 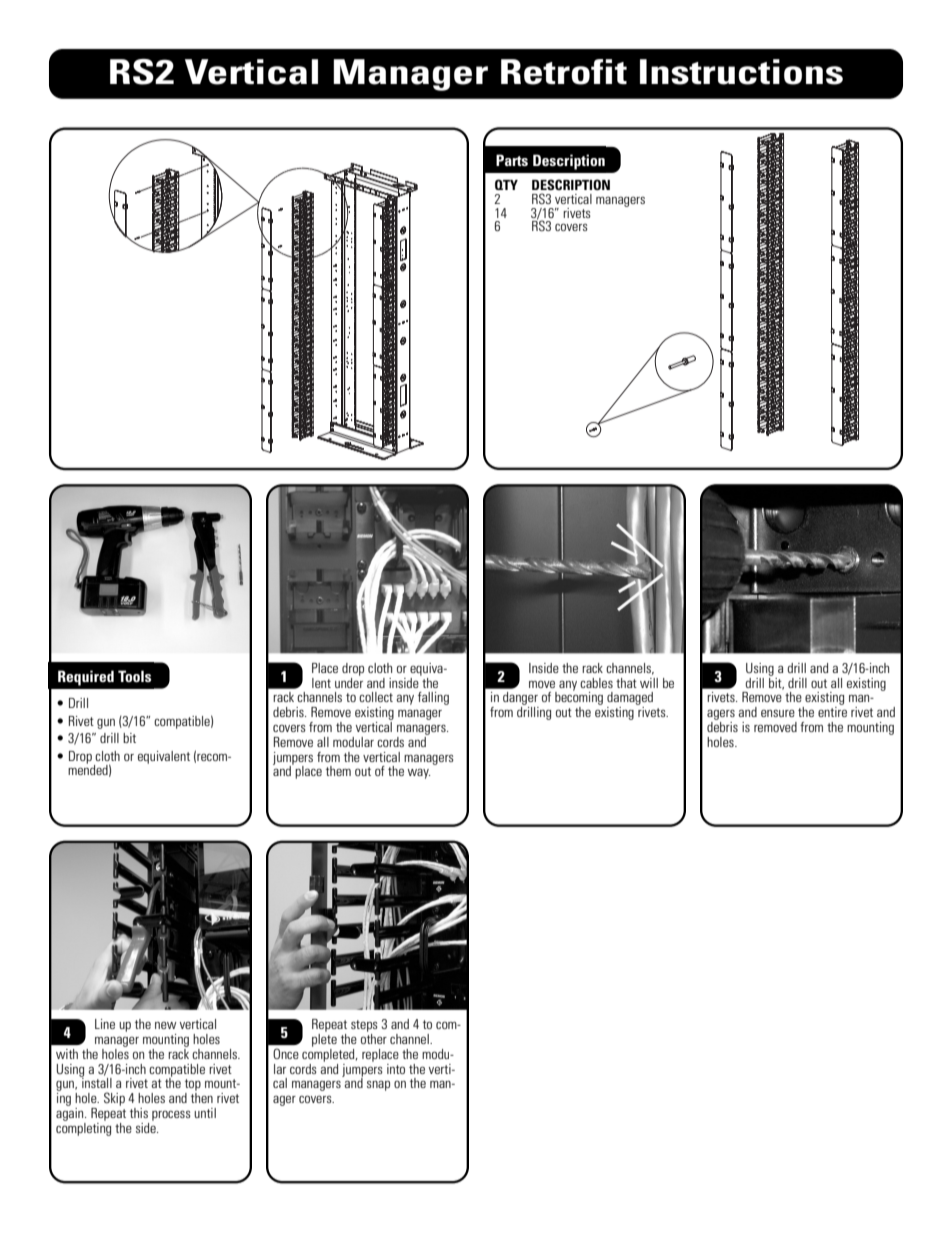 What do you see at coordinates (433, 698) in the screenshot?
I see `falling` at bounding box center [433, 698].
